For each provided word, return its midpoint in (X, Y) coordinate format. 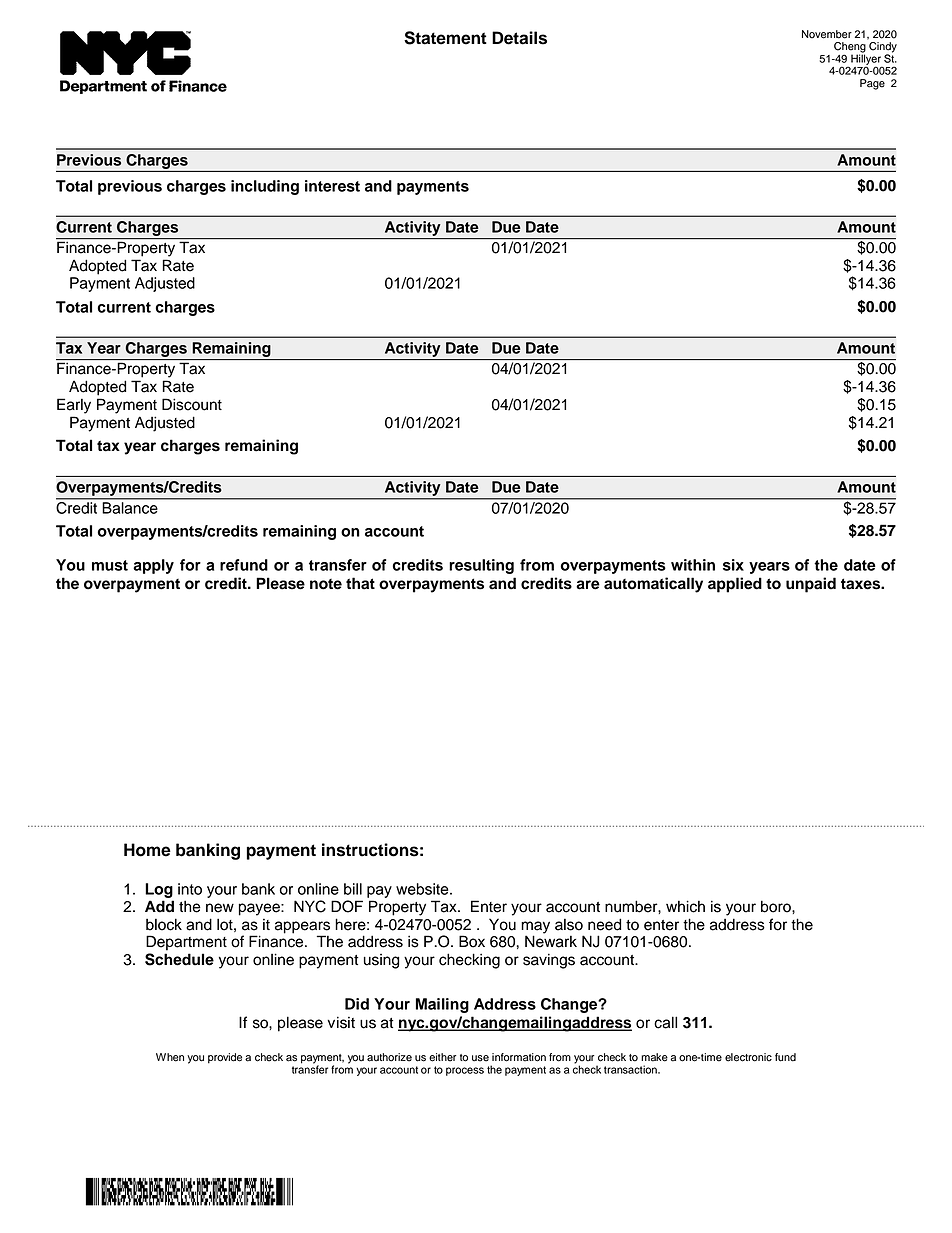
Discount (192, 404)
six (733, 565)
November (827, 34)
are (588, 585)
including (265, 187)
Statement (445, 38)
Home (147, 850)
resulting (481, 566)
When (170, 1057)
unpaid (811, 585)
